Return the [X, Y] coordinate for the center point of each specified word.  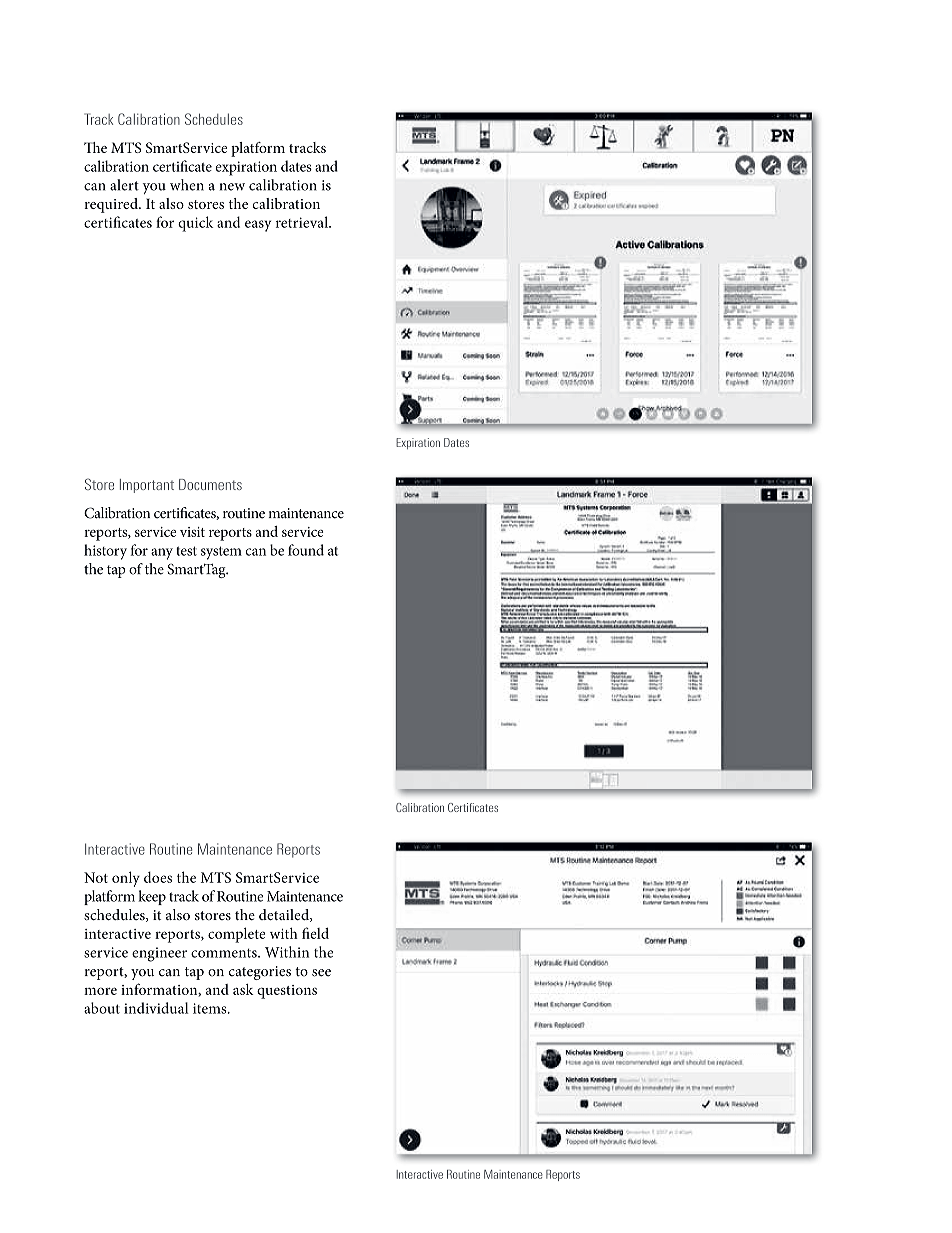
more [100, 991]
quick [195, 224]
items [211, 1008]
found [306, 550]
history [105, 552]
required [112, 205]
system [221, 553]
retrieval [303, 222]
